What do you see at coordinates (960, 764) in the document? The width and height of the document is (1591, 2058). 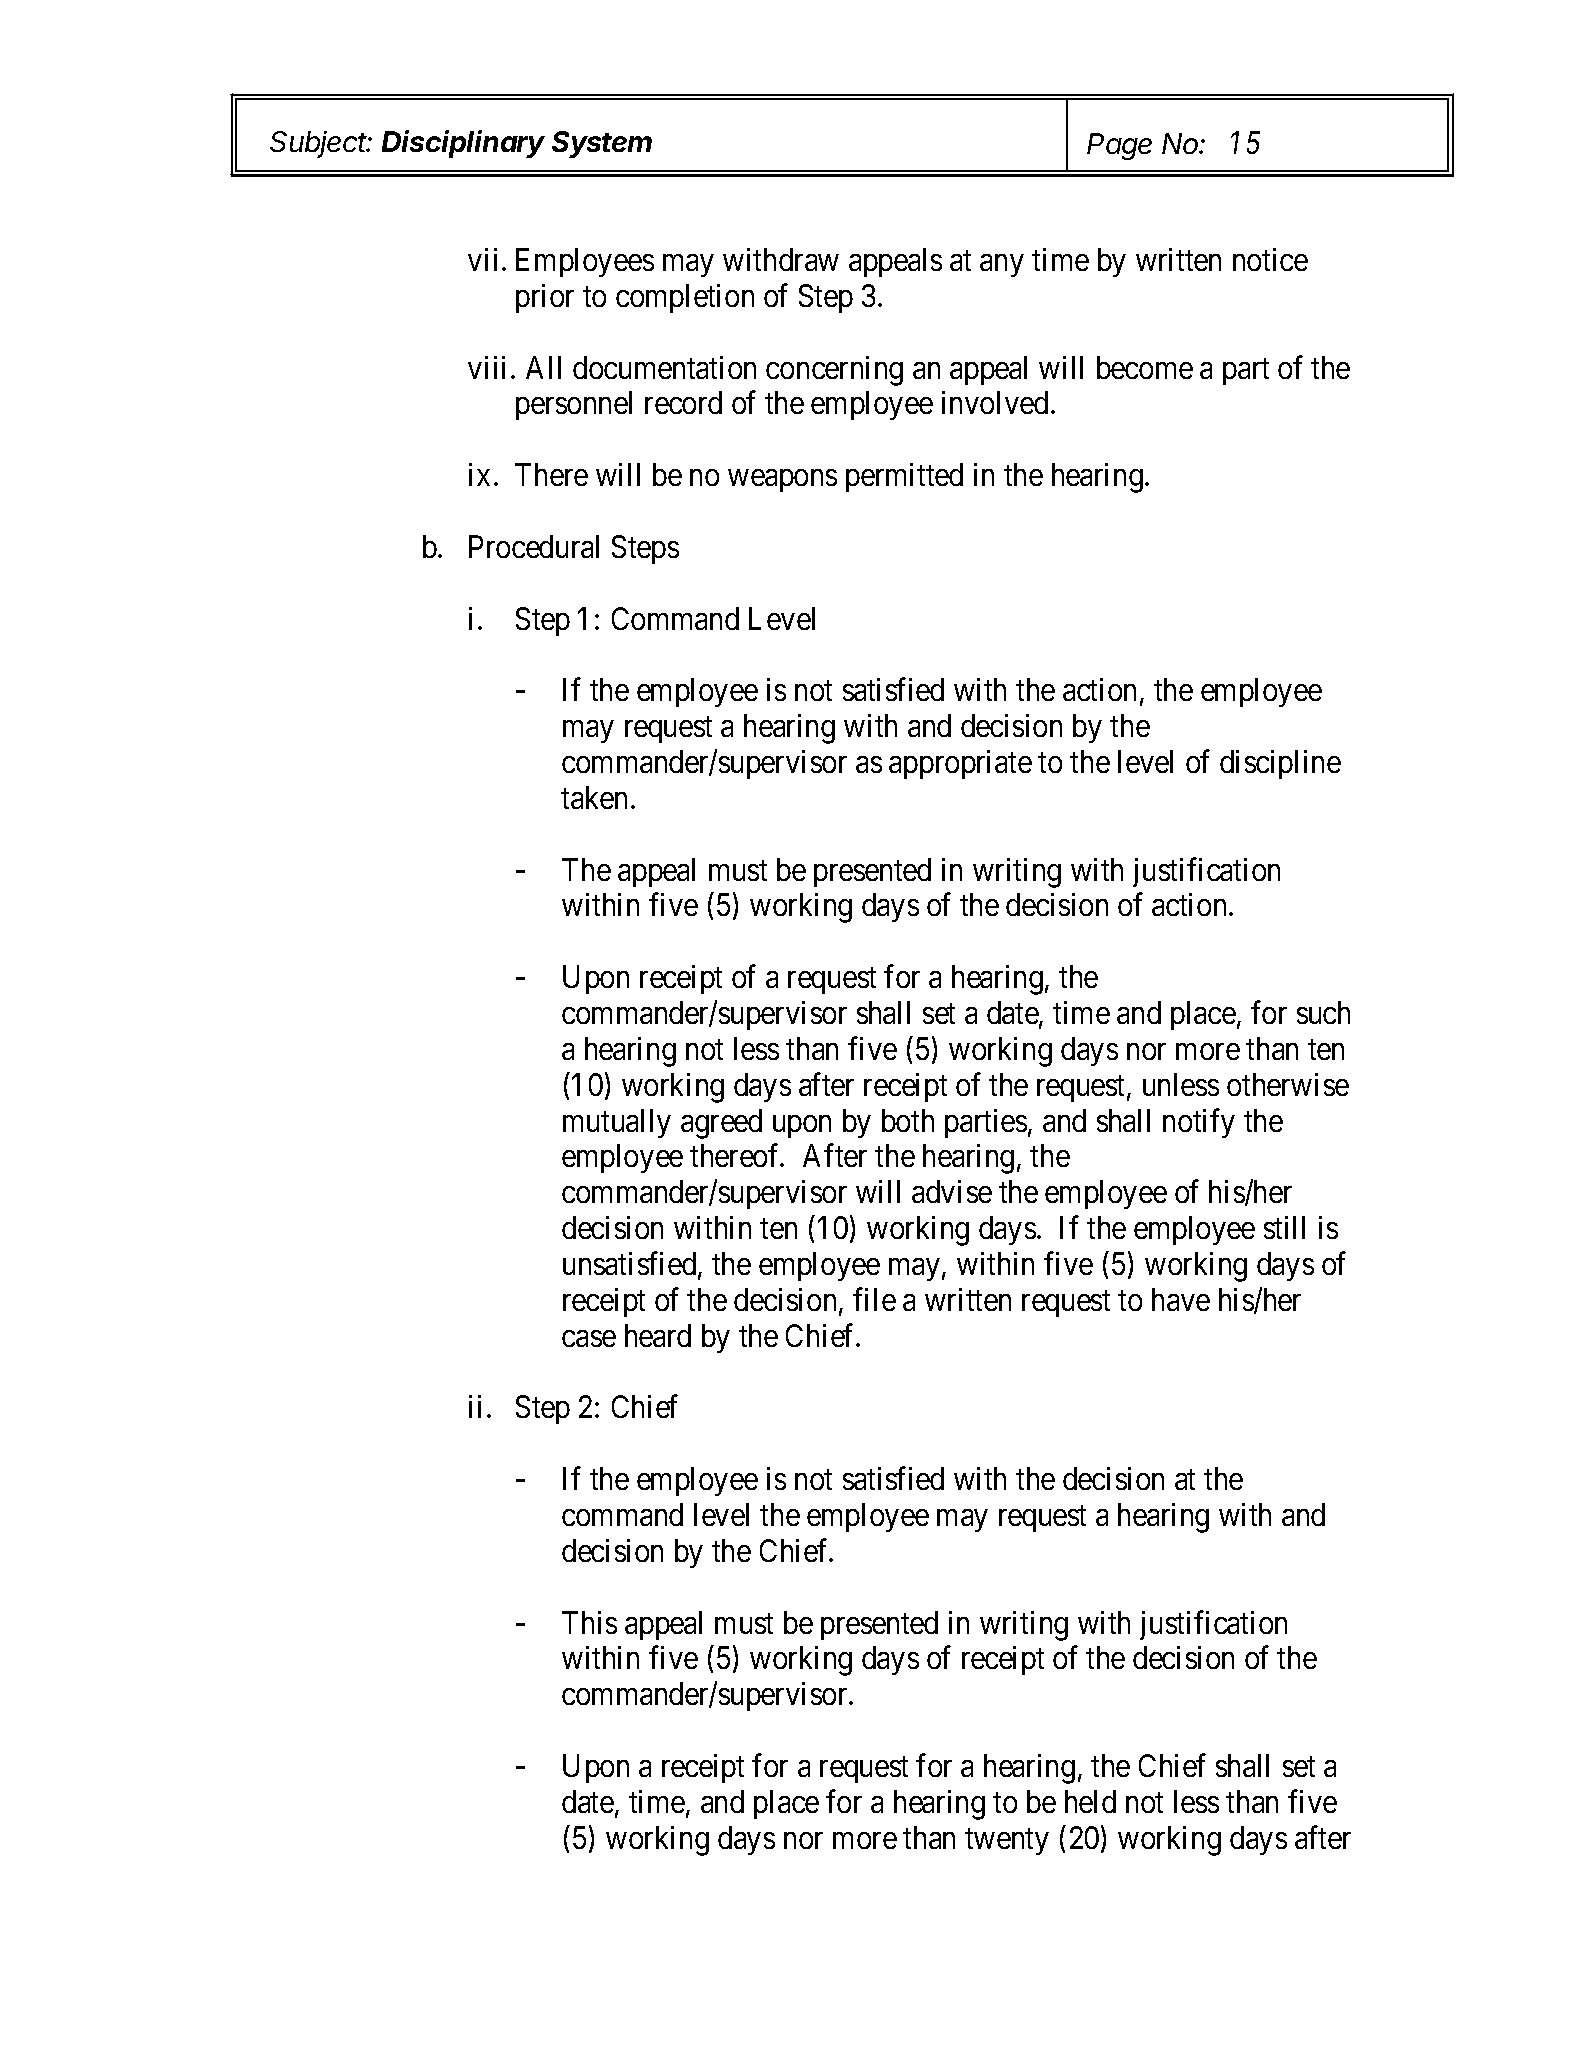 I see `appropriate` at bounding box center [960, 764].
